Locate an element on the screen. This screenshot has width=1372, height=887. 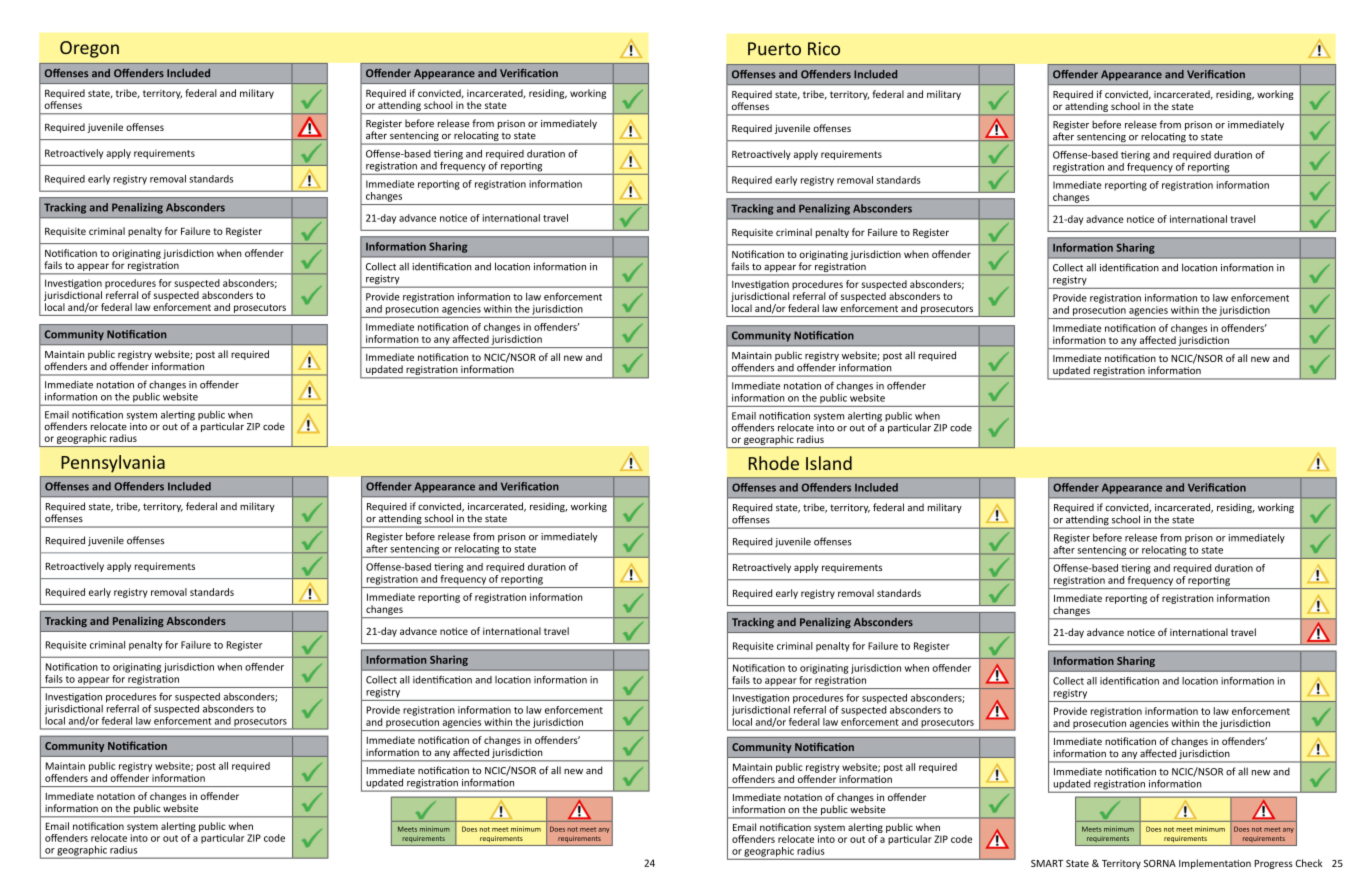
Island is located at coordinates (829, 463).
